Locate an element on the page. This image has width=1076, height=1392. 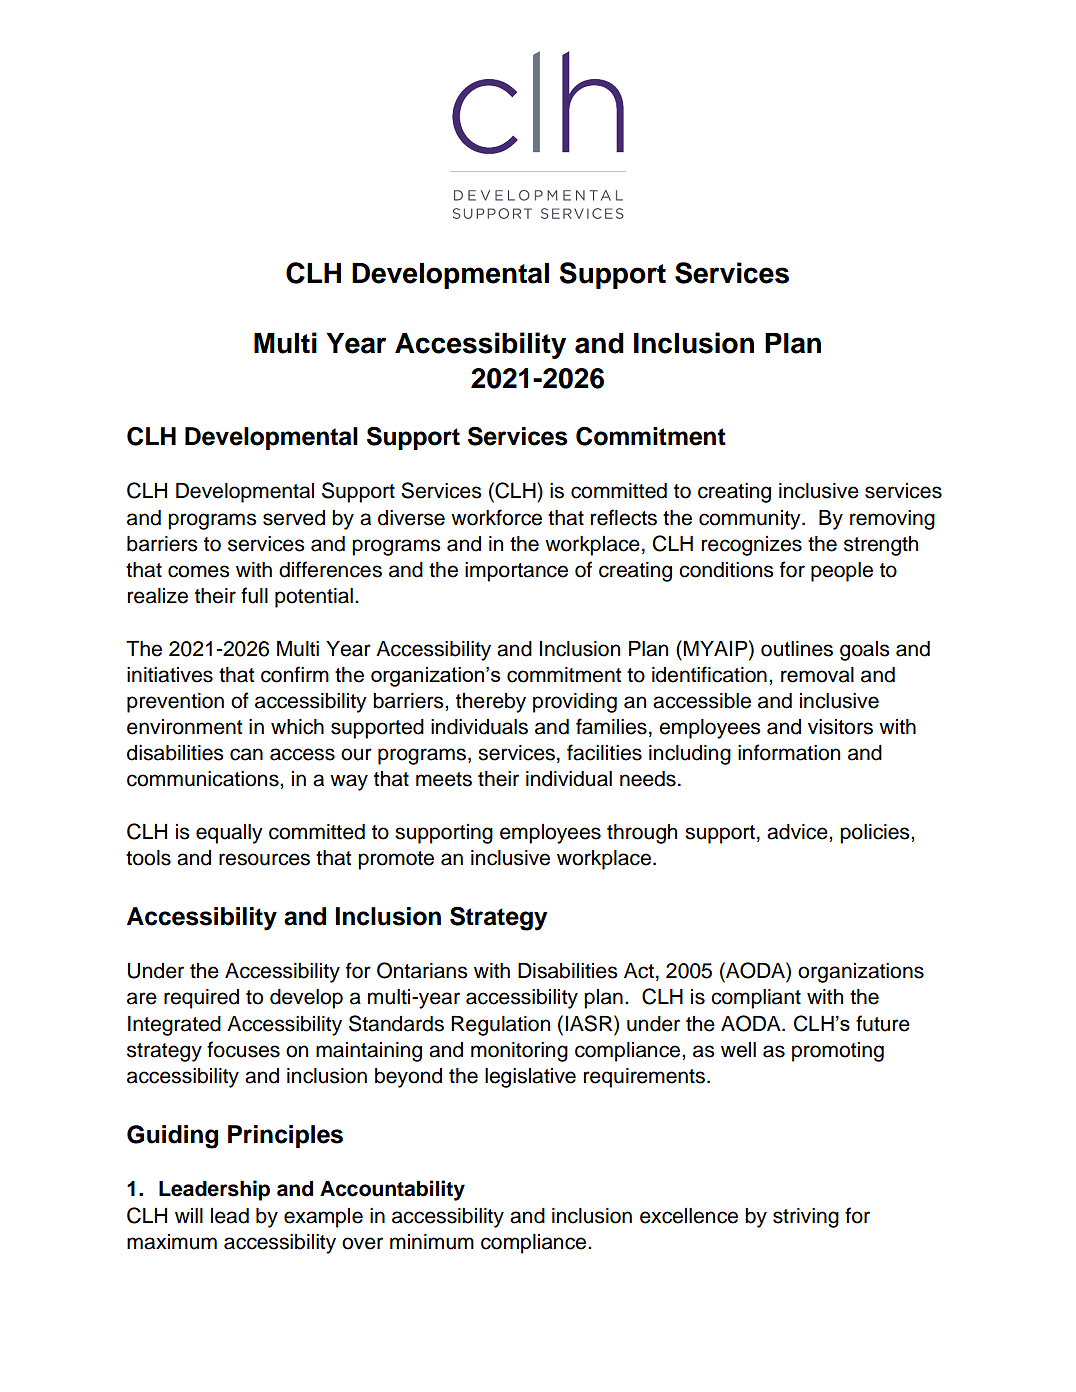
advice is located at coordinates (798, 832).
